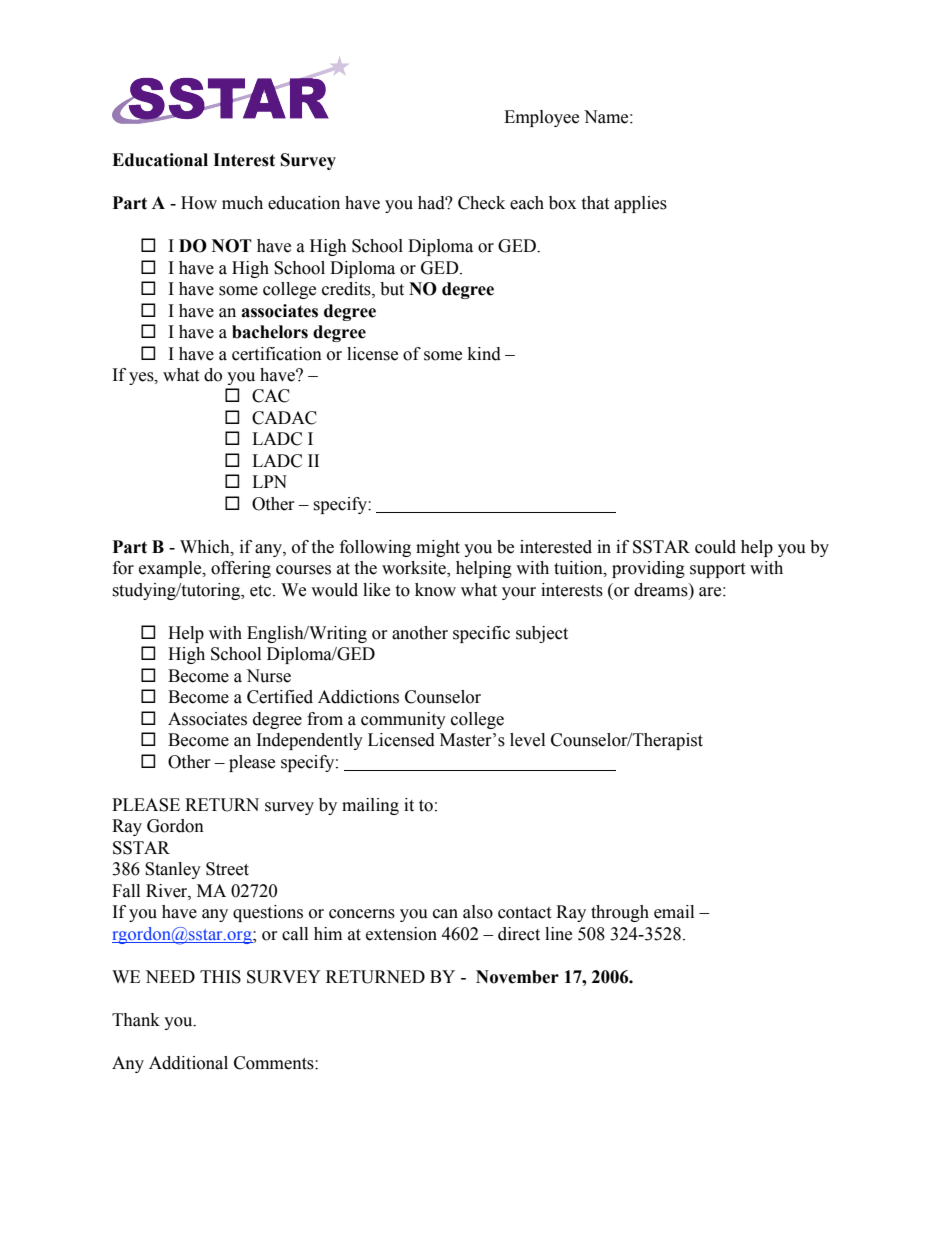  I want to click on providing, so click(648, 569).
